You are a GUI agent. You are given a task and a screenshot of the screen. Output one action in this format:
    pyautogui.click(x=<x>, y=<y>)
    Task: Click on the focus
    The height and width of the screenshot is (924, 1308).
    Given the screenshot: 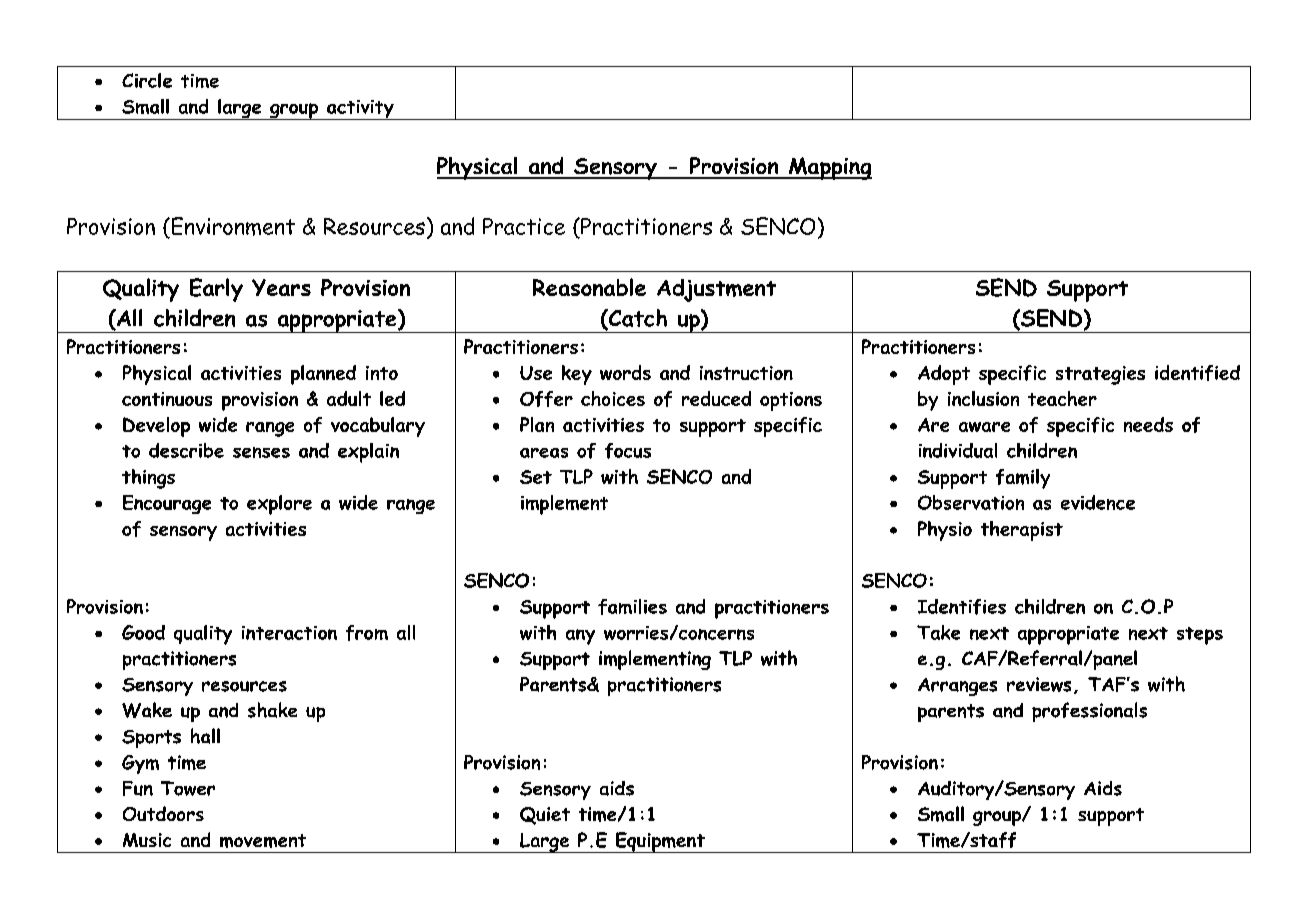 What is the action you would take?
    pyautogui.click(x=628, y=451)
